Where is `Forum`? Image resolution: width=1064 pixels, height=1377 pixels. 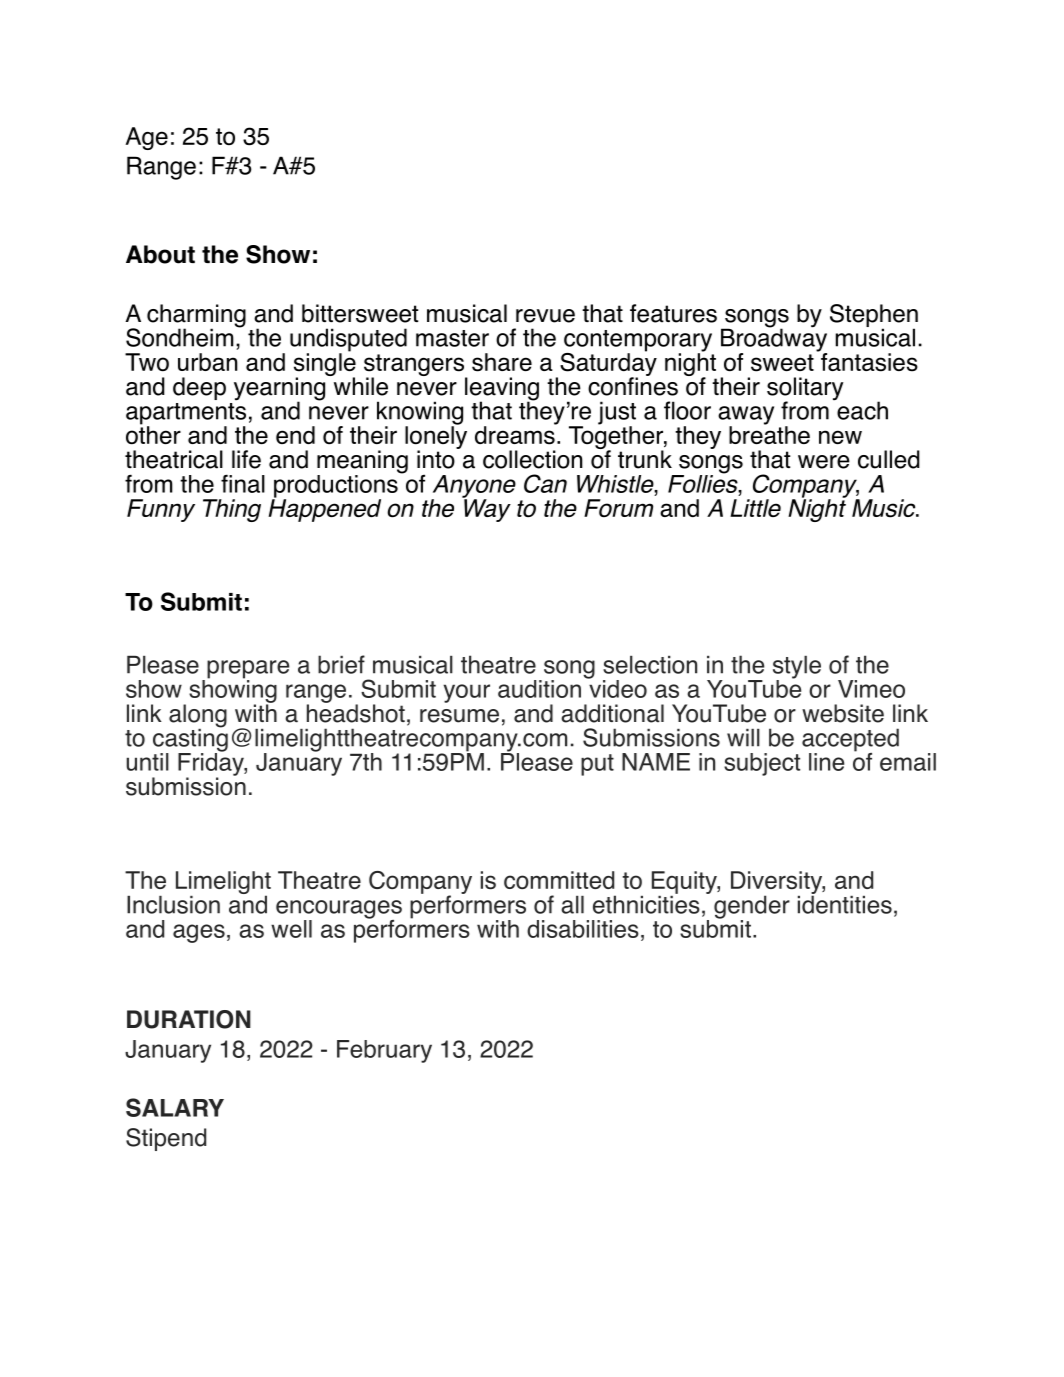 Forum is located at coordinates (618, 508).
